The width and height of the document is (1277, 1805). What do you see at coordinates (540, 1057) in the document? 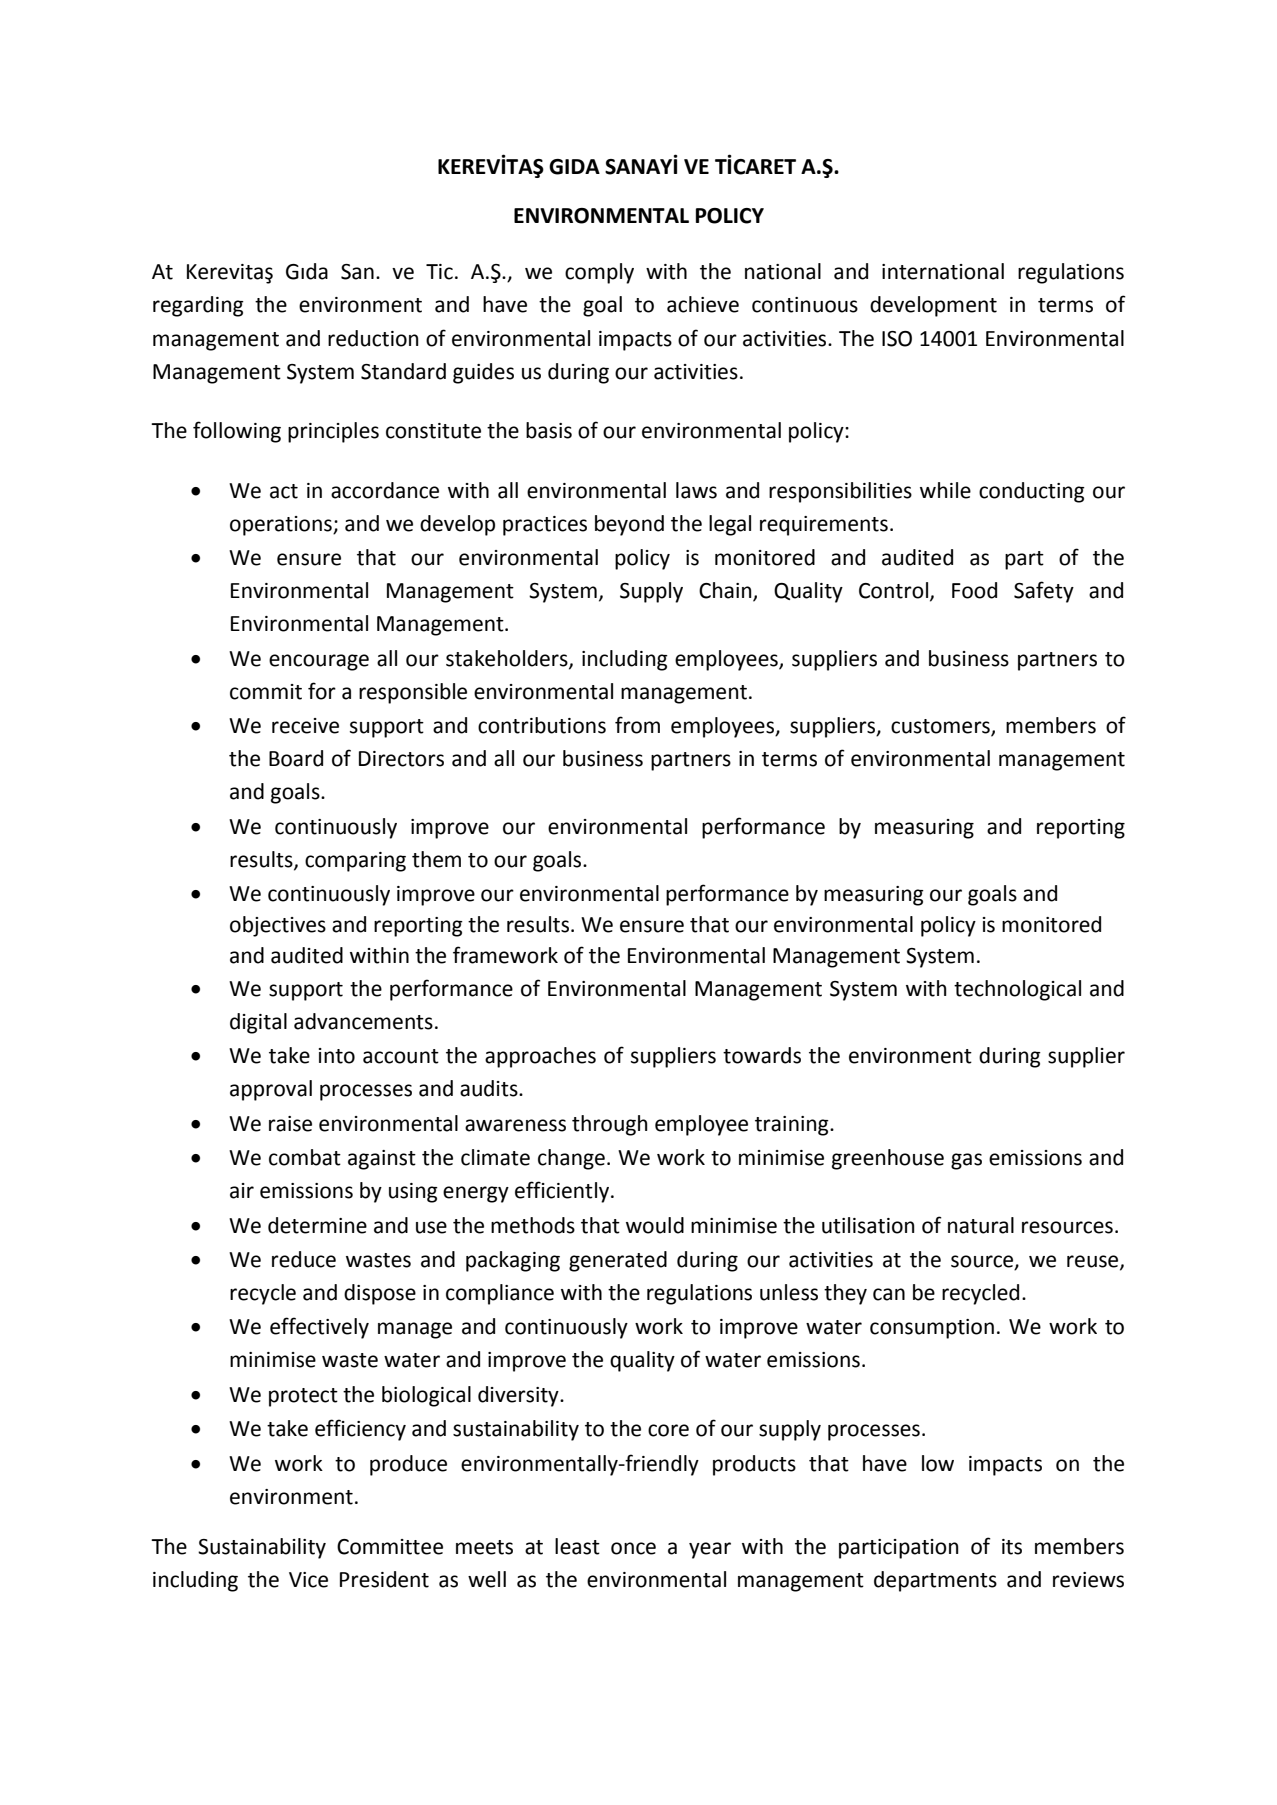
I see `approaches` at bounding box center [540, 1057].
